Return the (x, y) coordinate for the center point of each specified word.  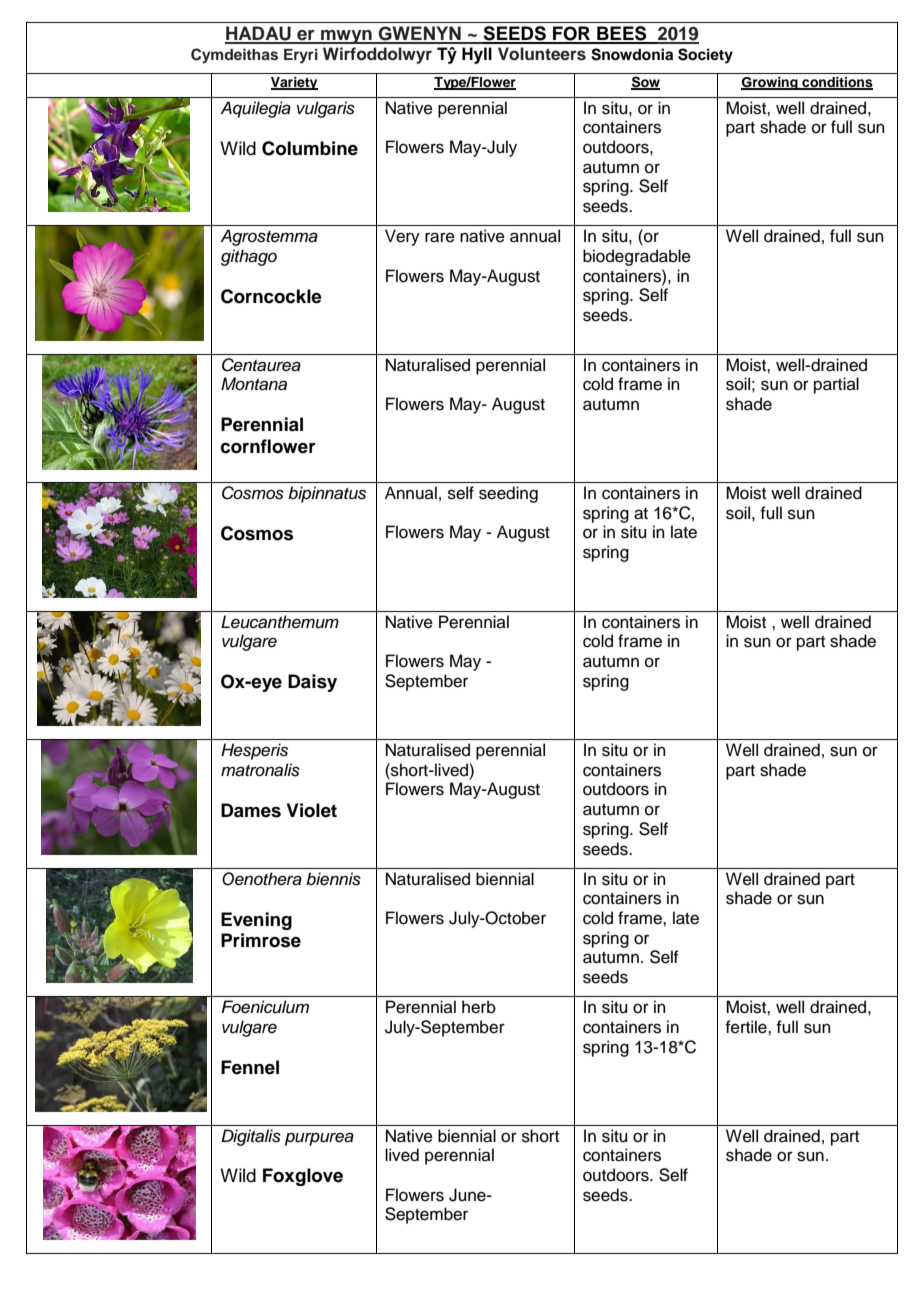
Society (705, 56)
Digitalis (251, 1137)
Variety (294, 83)
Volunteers (542, 54)
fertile (747, 1027)
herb (479, 1007)
